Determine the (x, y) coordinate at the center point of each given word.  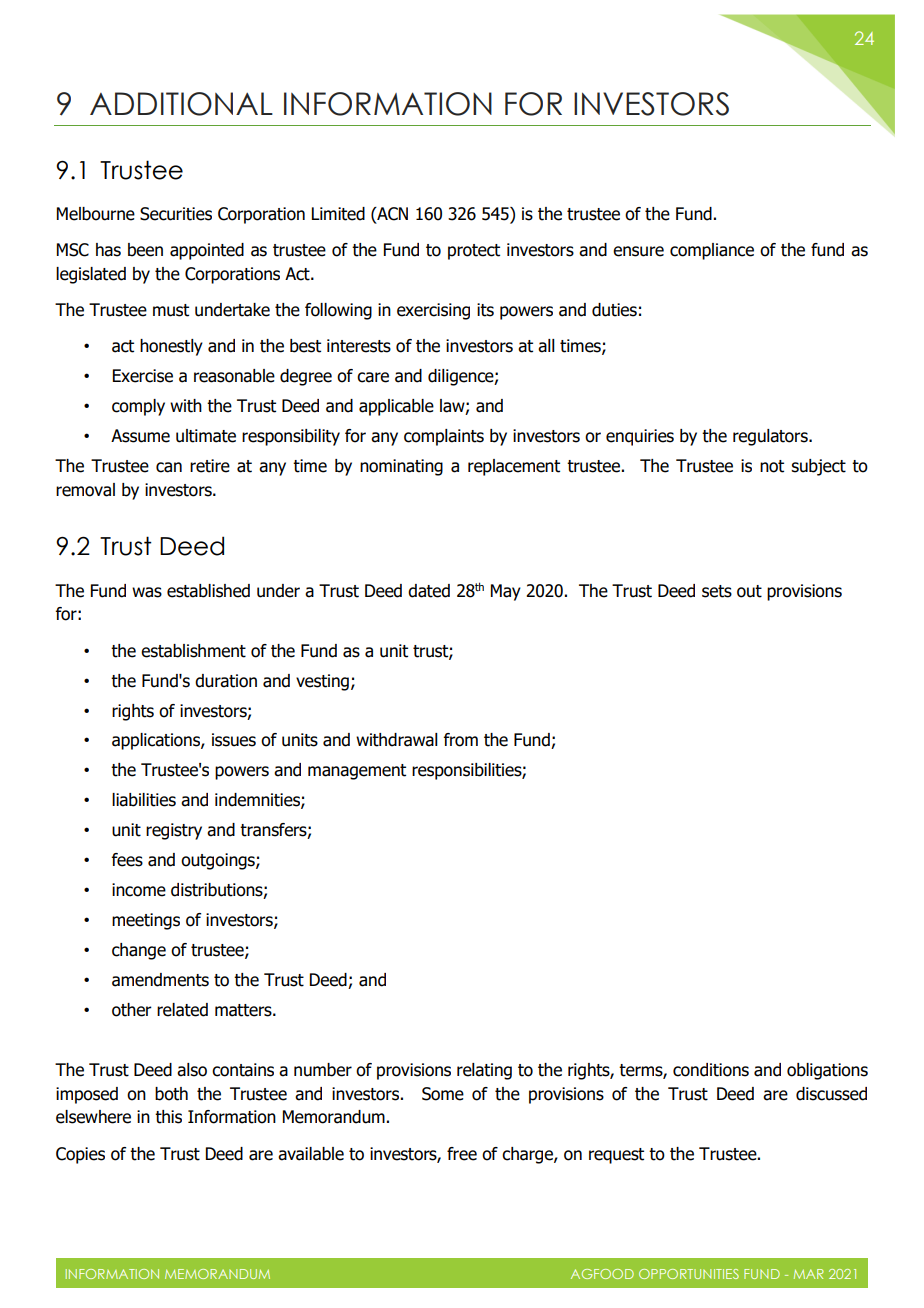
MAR (809, 1274)
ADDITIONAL (181, 104)
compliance (712, 251)
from (461, 740)
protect (474, 252)
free (462, 1154)
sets (717, 591)
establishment (193, 651)
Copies (80, 1155)
